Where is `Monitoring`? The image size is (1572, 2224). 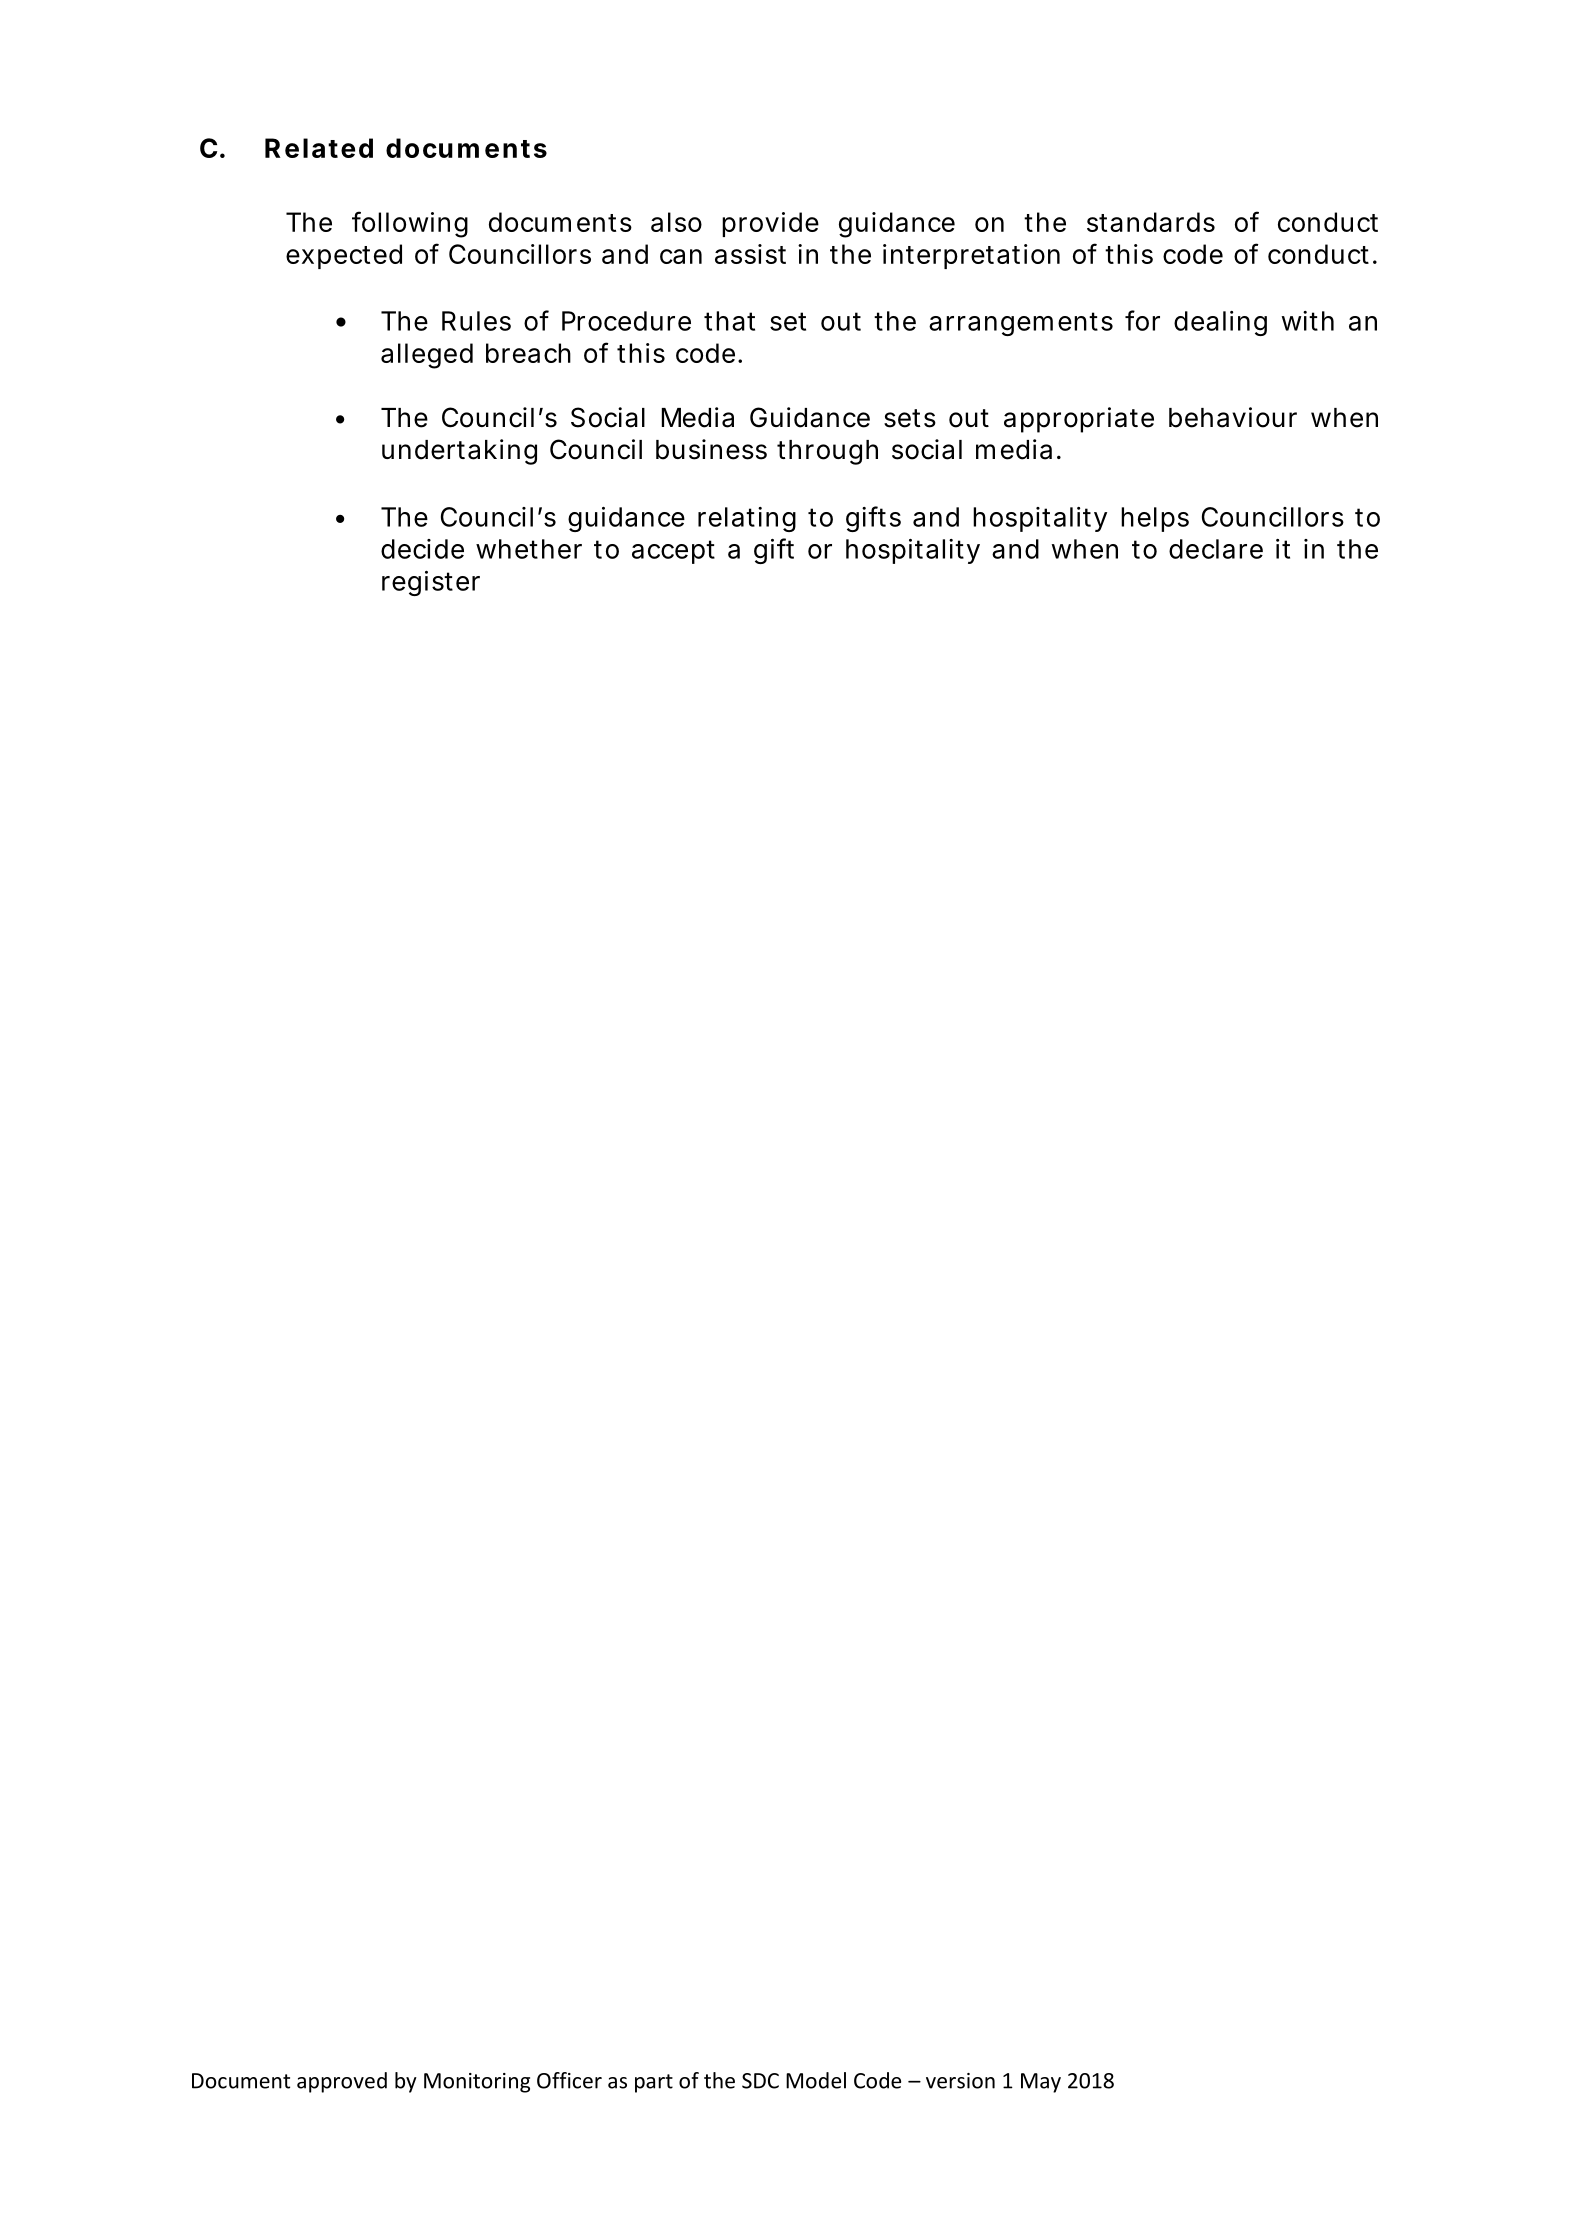 Monitoring is located at coordinates (477, 2083).
